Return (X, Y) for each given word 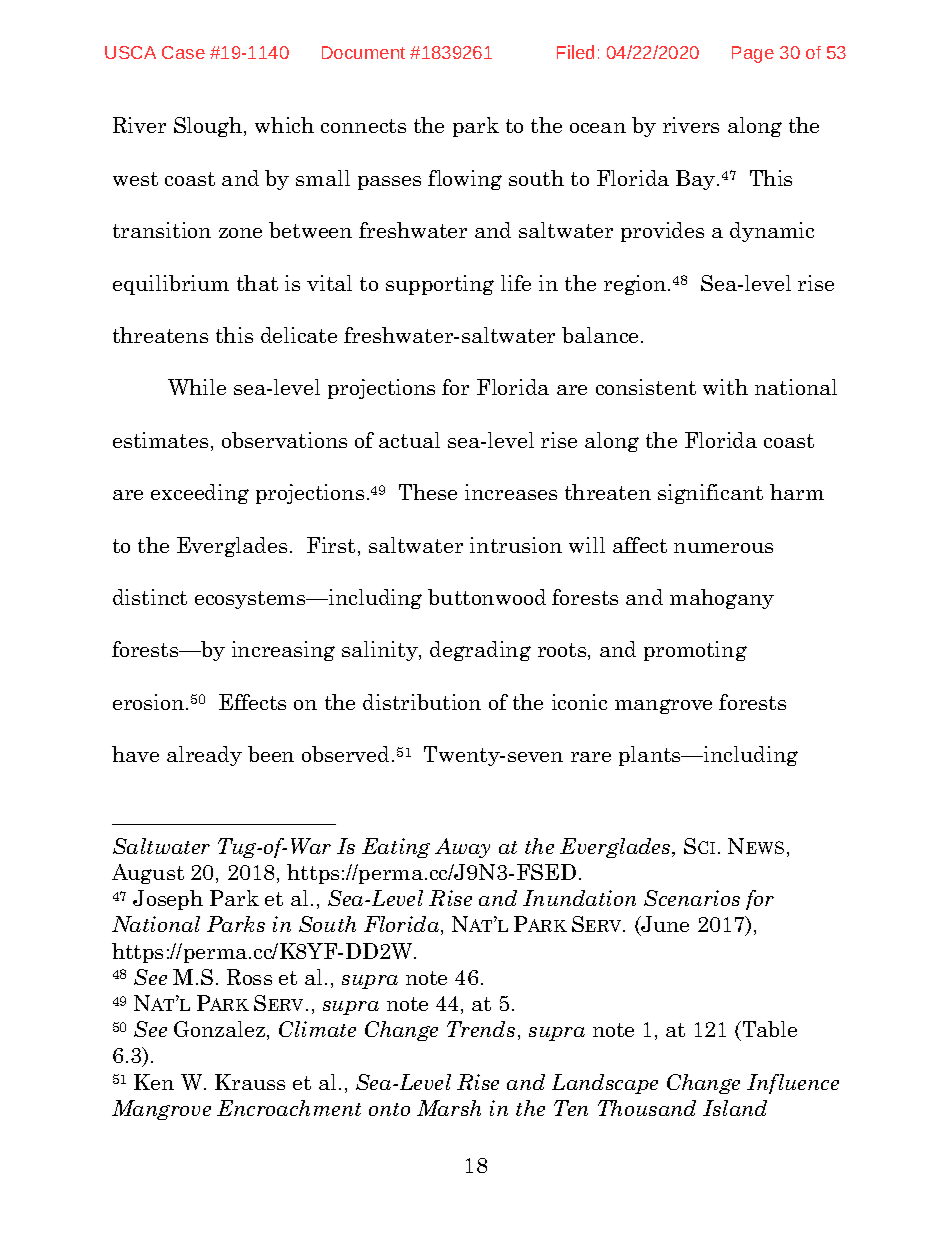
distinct (150, 597)
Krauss (250, 1082)
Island (735, 1108)
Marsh (449, 1108)
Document (363, 52)
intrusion (516, 545)
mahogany (722, 599)
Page (753, 54)
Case (183, 52)
